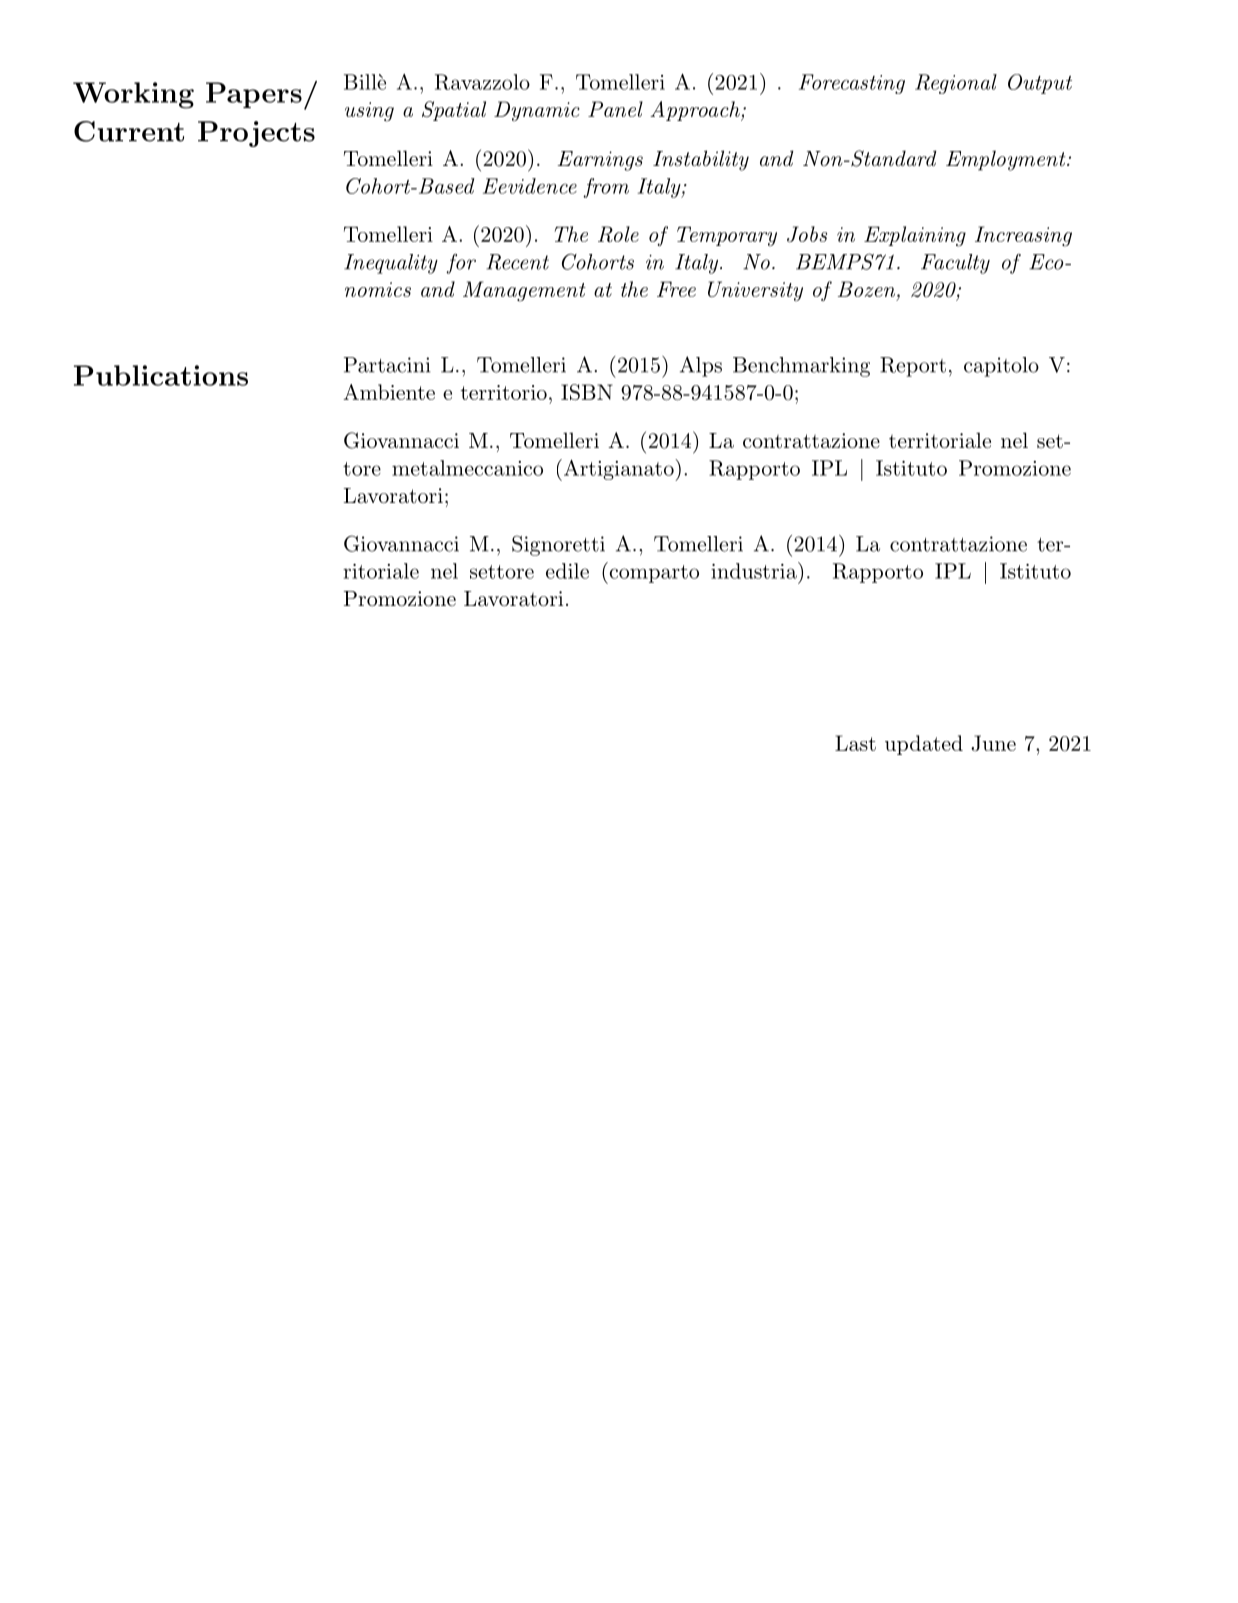 The image size is (1238, 1603). Describe the element at coordinates (913, 367) in the page. I see `Report` at that location.
